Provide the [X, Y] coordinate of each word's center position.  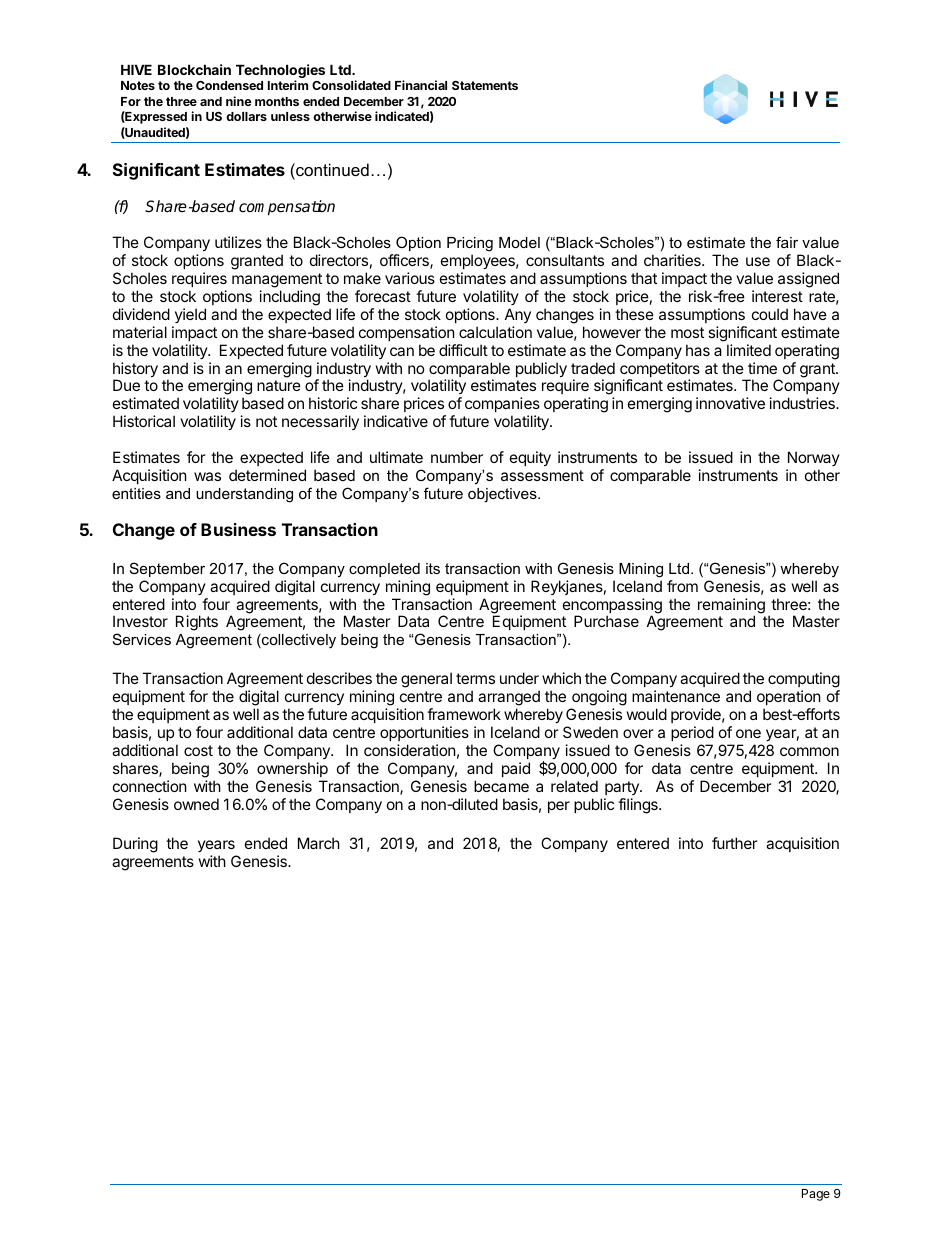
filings [639, 806]
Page [816, 1195]
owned [196, 804]
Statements [485, 85]
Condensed [229, 85]
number [457, 457]
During [135, 845]
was [207, 476]
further [735, 843]
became [501, 786]
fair [787, 242]
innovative [730, 403]
